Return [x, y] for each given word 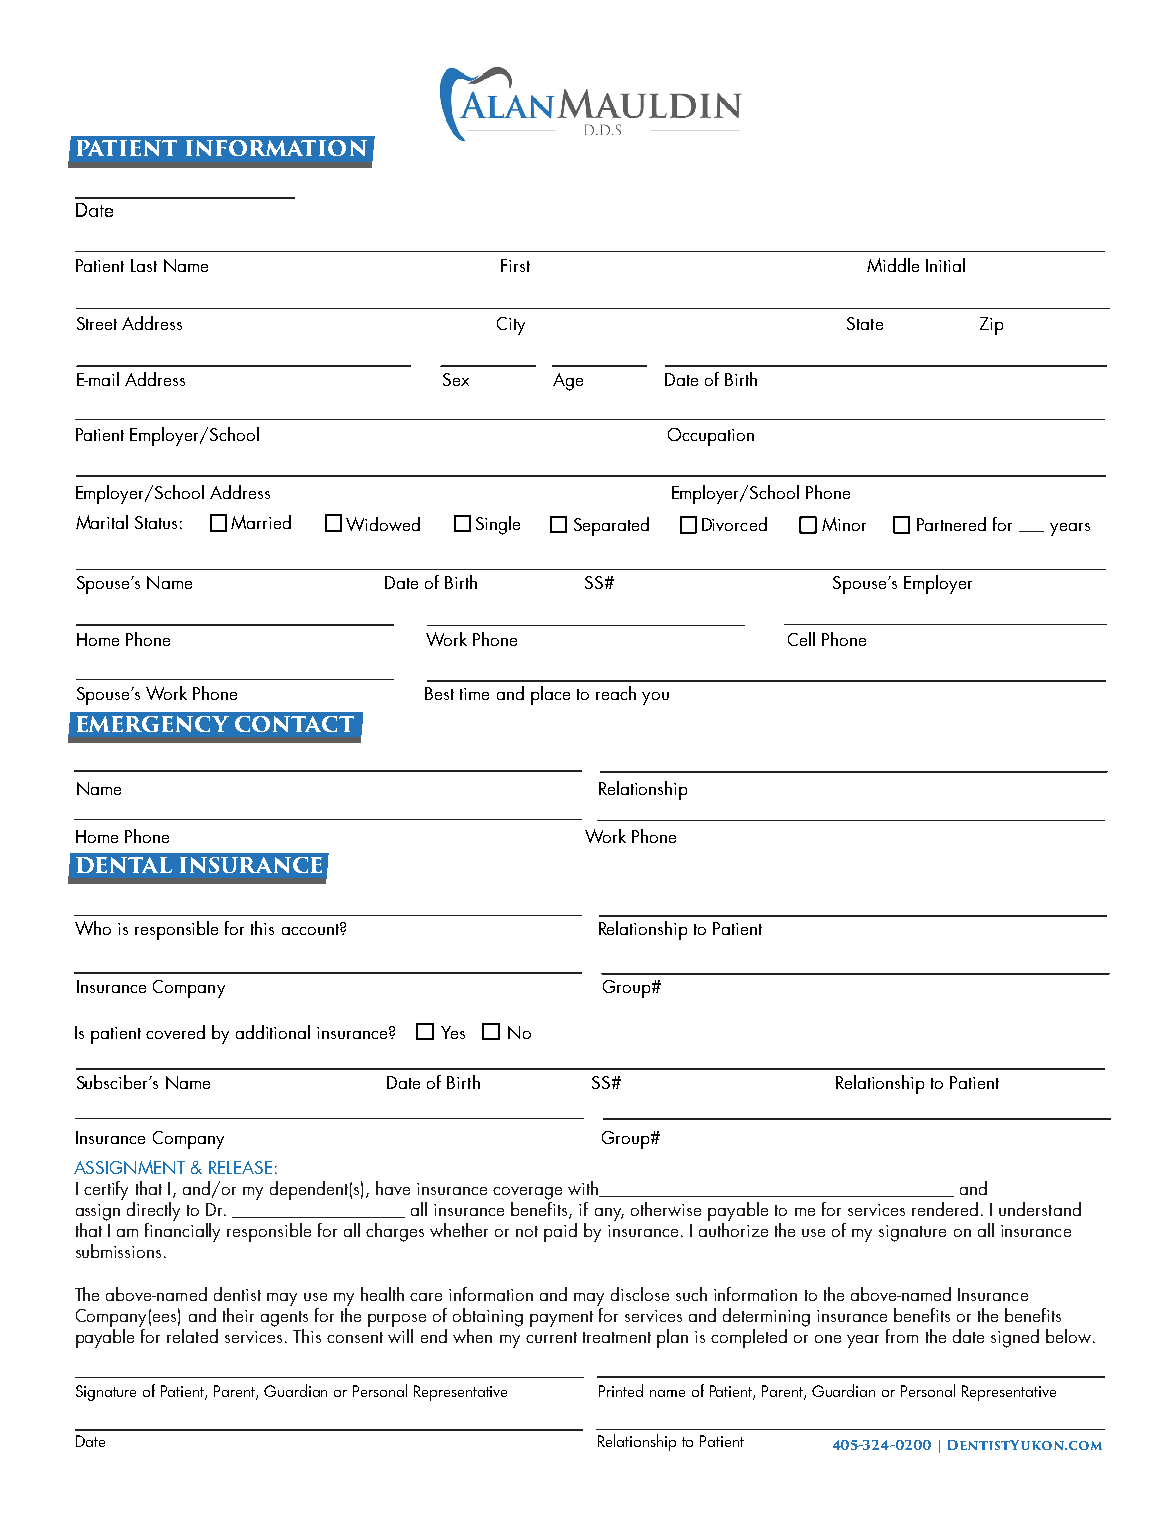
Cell [801, 639]
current [551, 1337]
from [902, 1336]
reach [616, 693]
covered [175, 1032]
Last [144, 265]
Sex [456, 379]
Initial [945, 265]
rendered [945, 1209]
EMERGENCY [153, 724]
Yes [453, 1032]
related [192, 1336]
